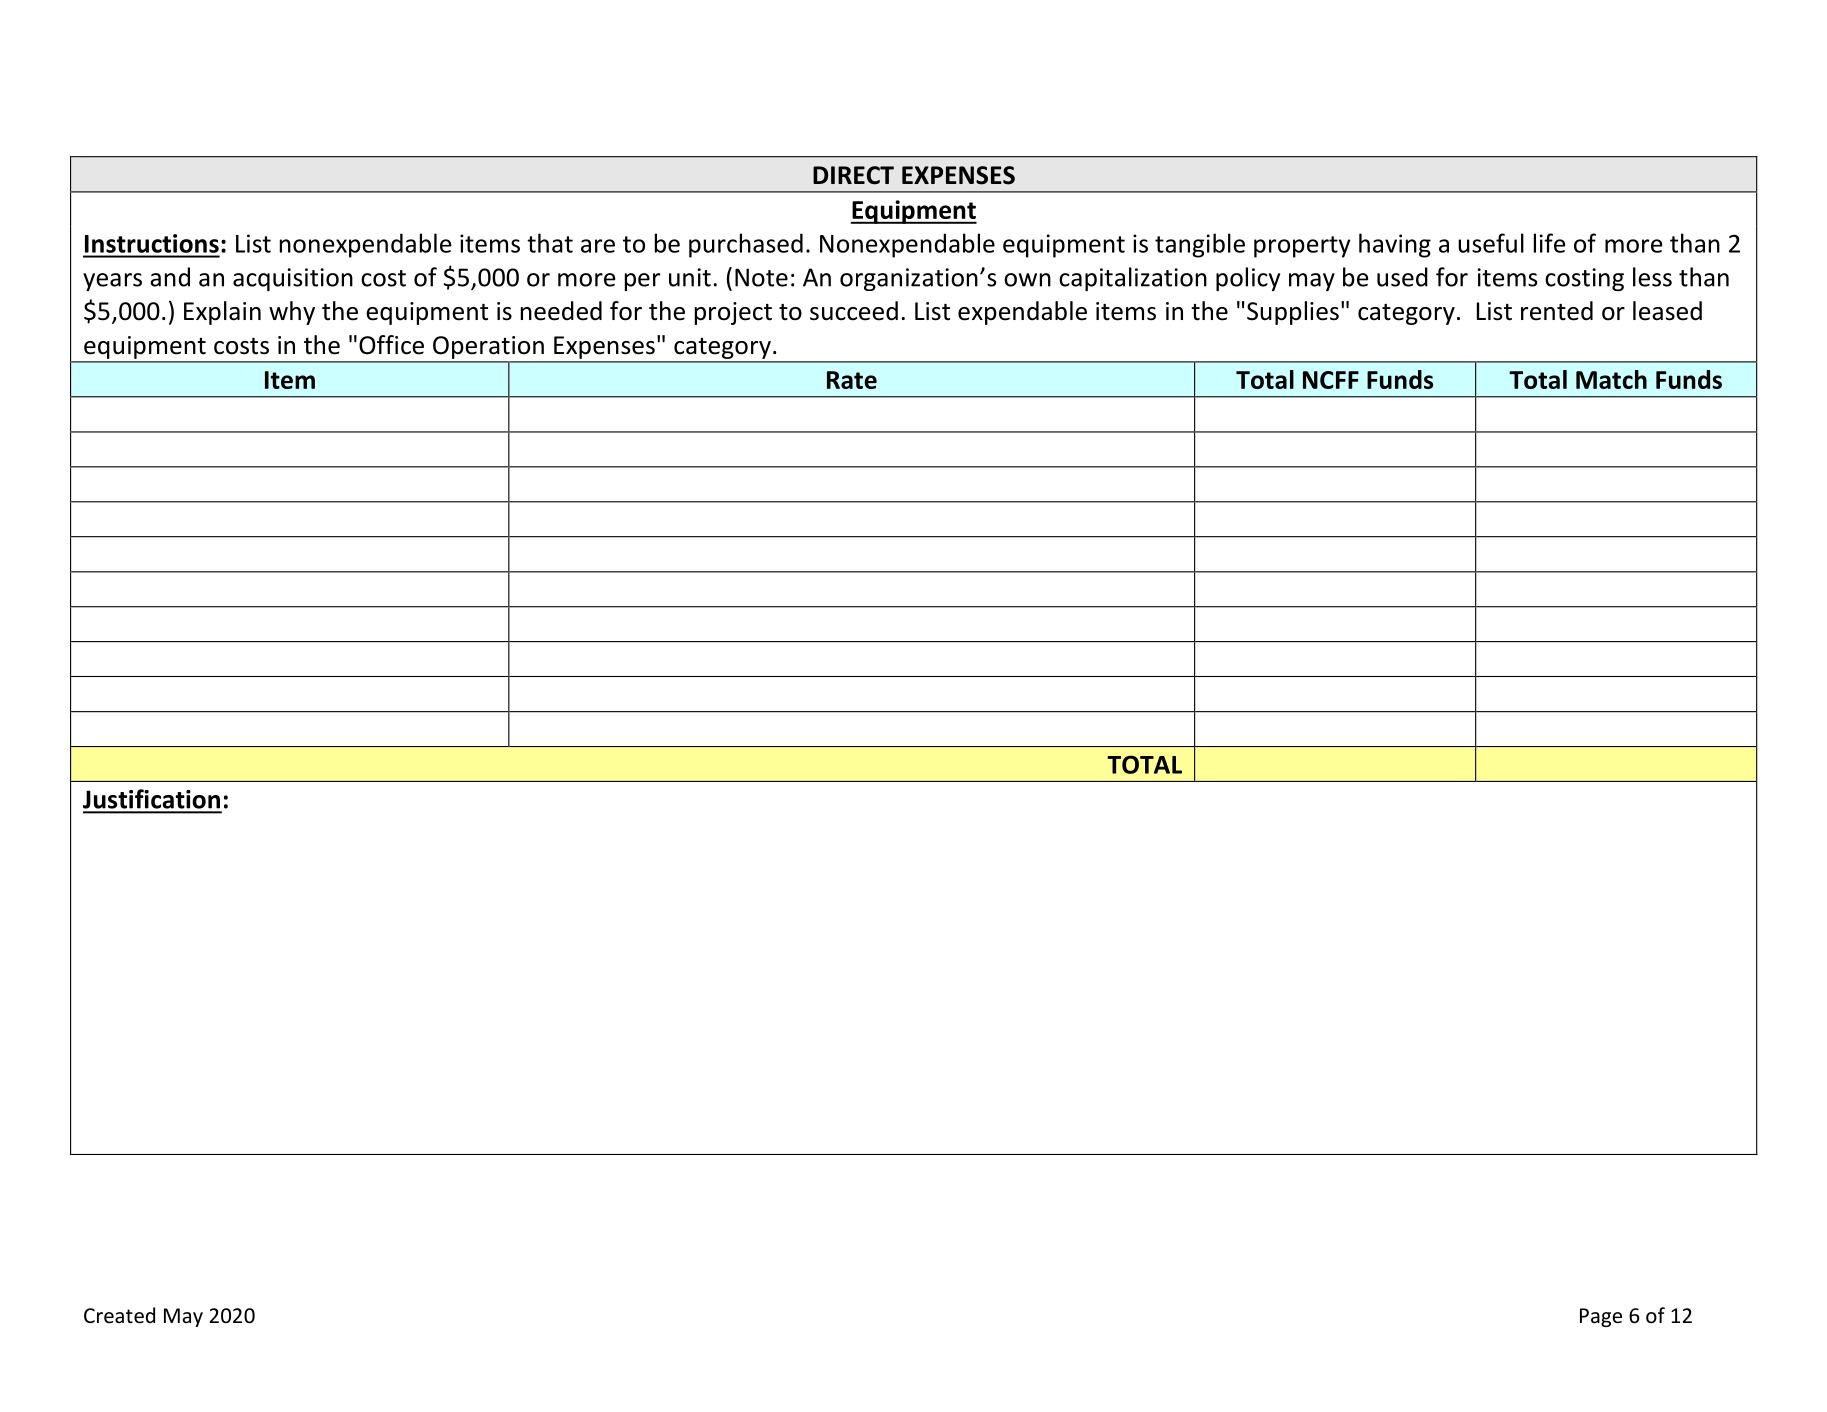 Image resolution: width=1827 pixels, height=1412 pixels. What do you see at coordinates (854, 311) in the image?
I see `succeed` at bounding box center [854, 311].
